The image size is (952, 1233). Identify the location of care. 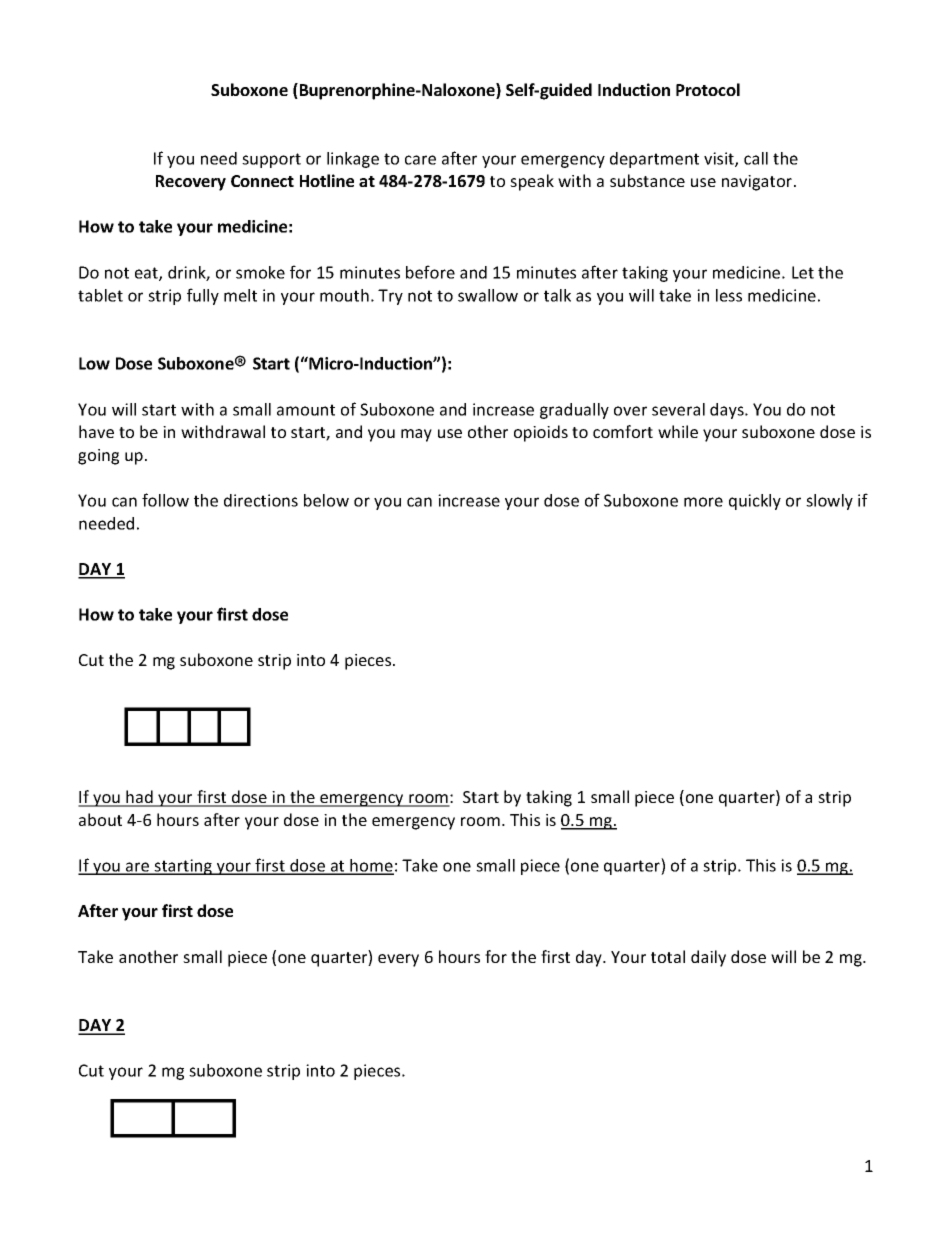
(420, 160).
